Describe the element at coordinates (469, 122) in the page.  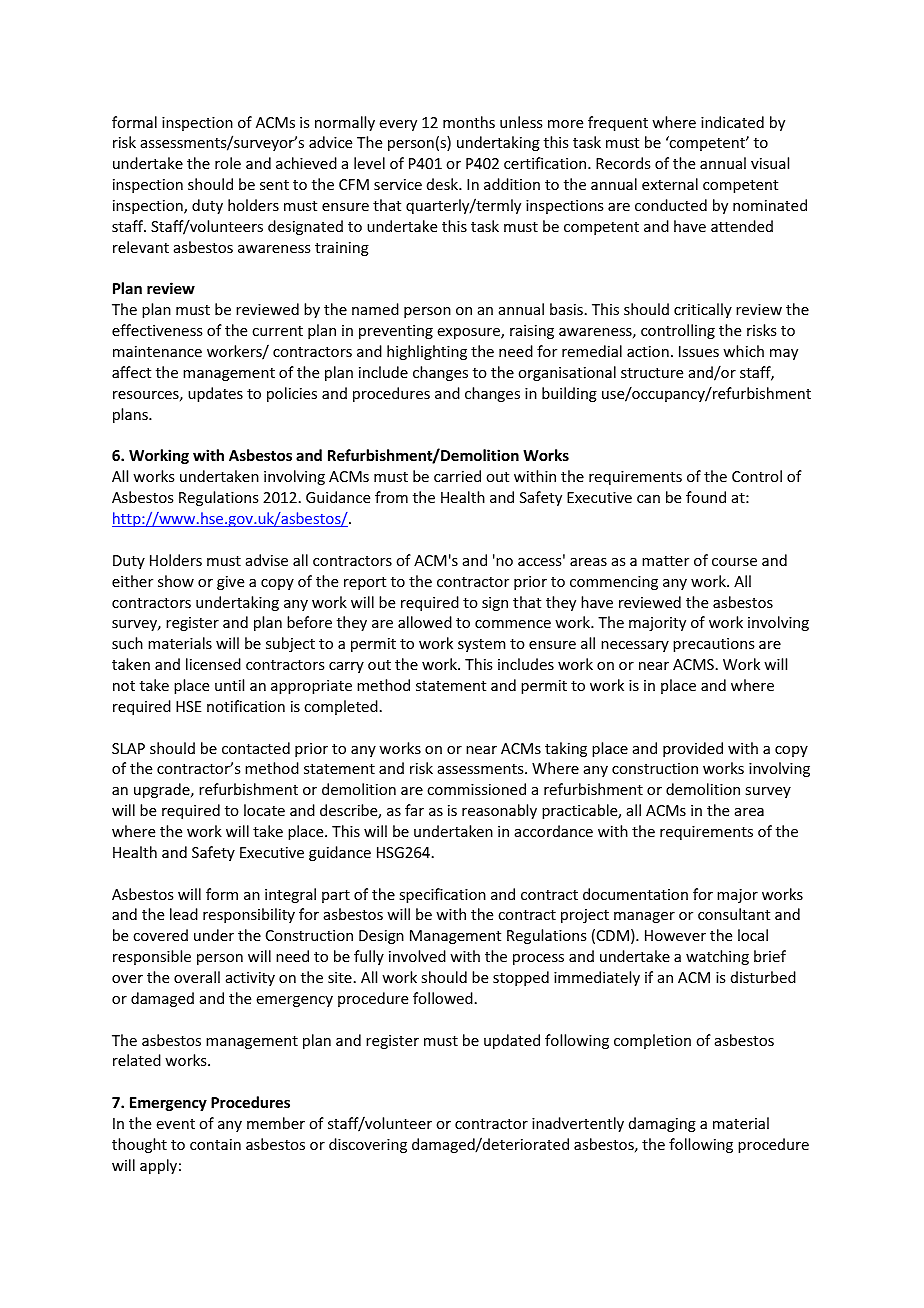
I see `months` at that location.
